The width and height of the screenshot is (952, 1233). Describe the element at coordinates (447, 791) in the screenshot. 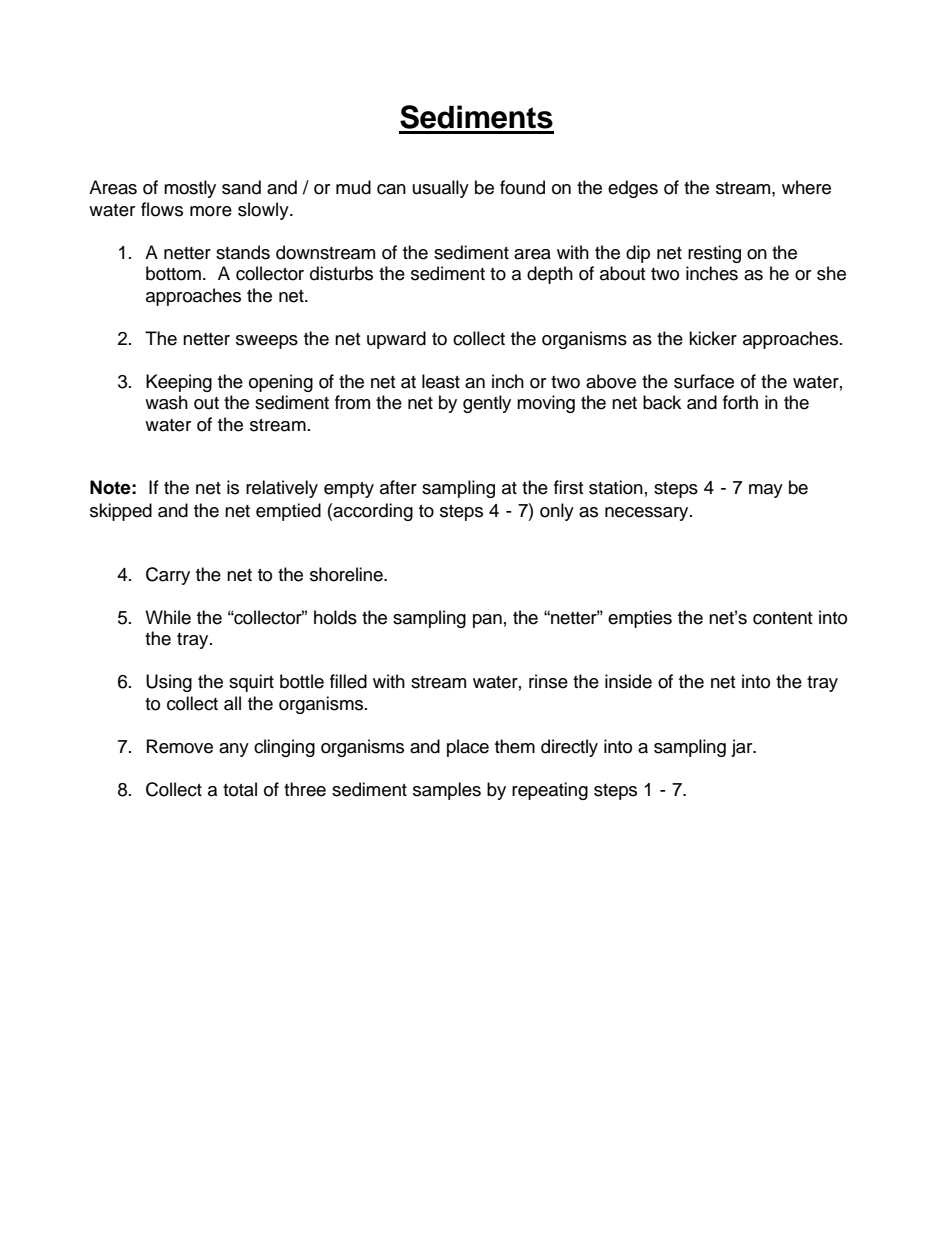

I see `samples` at that location.
